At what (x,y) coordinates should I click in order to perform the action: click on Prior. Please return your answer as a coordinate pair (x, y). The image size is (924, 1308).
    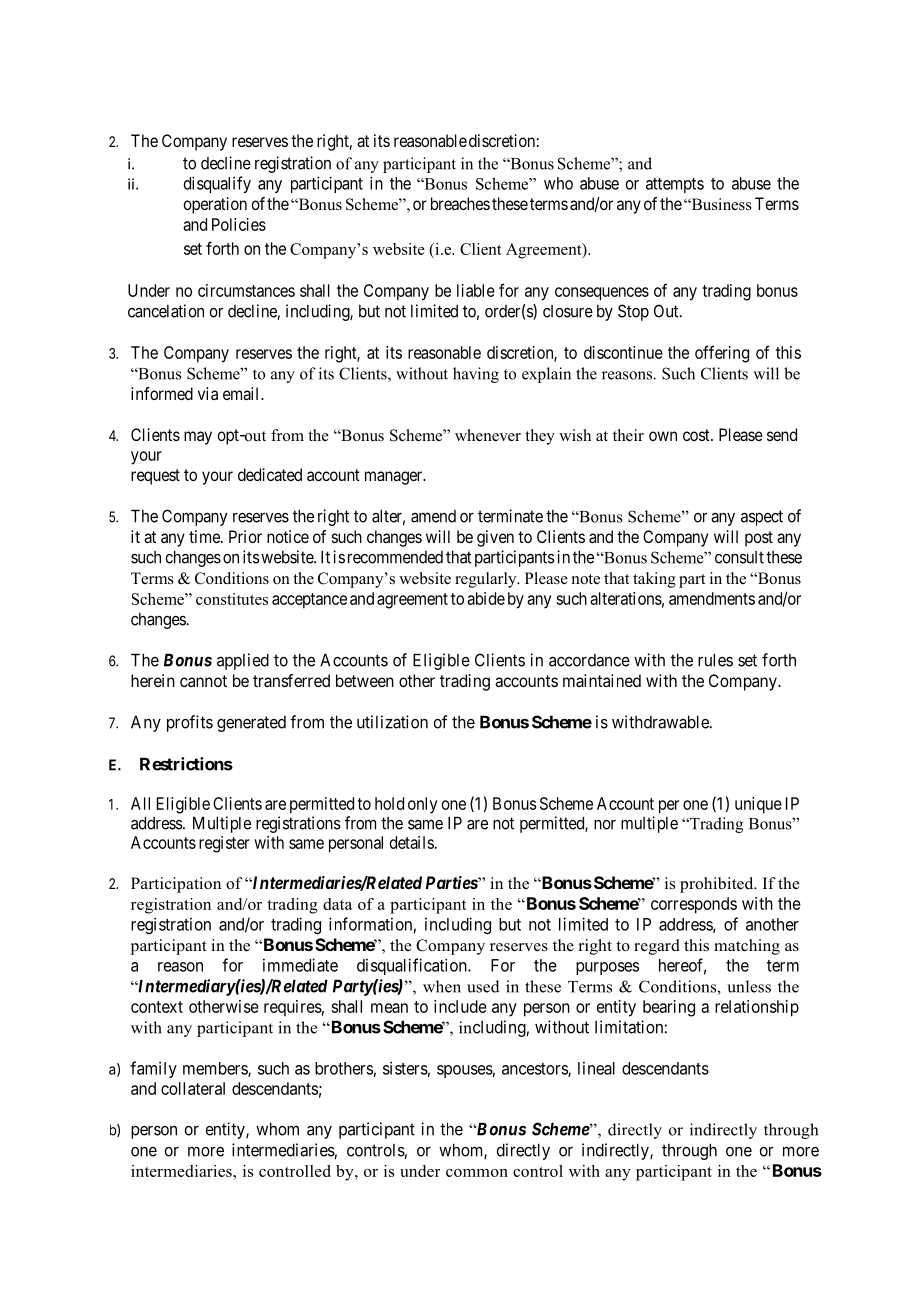
    Looking at the image, I should click on (245, 536).
